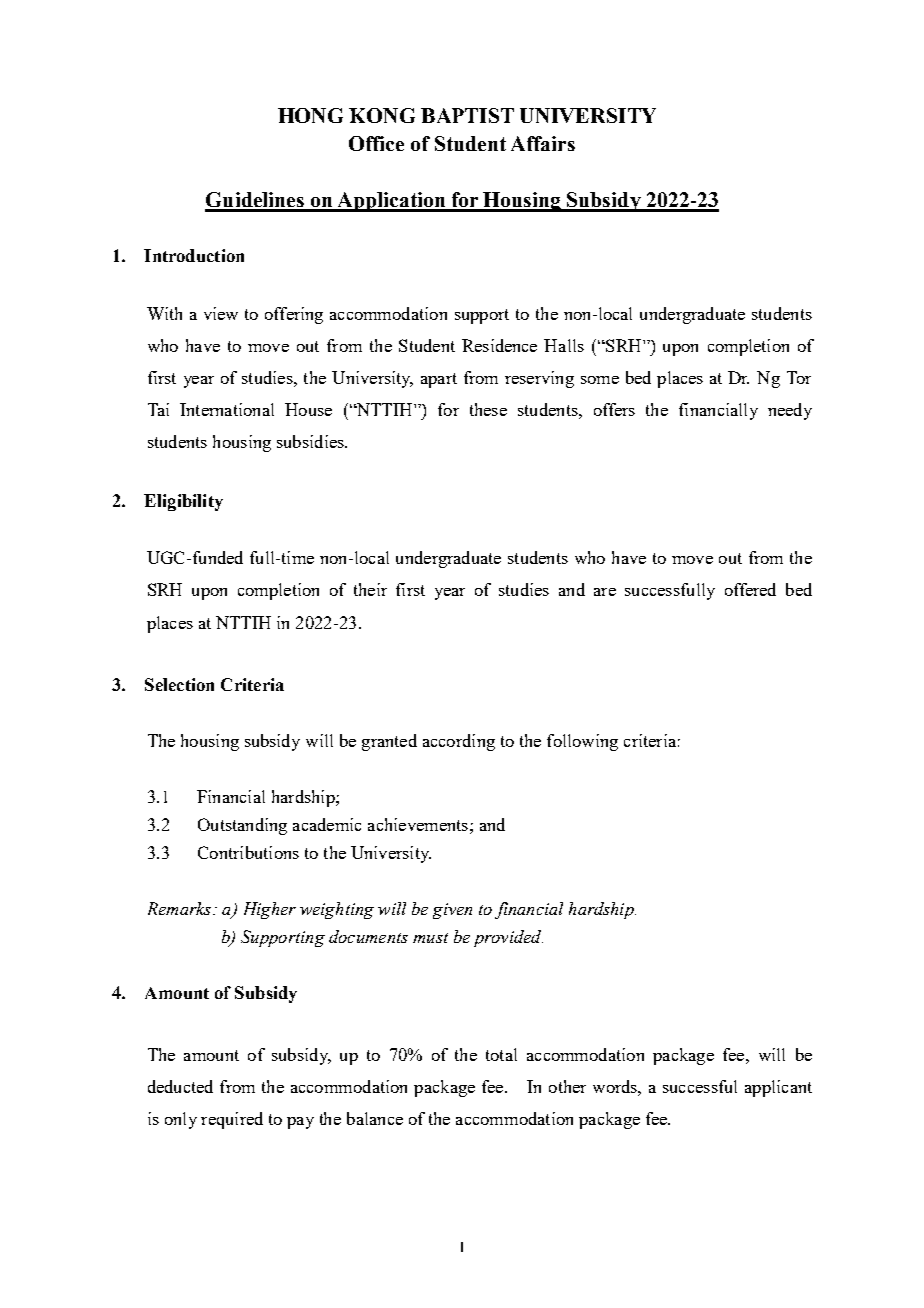  I want to click on HONG, so click(310, 115).
